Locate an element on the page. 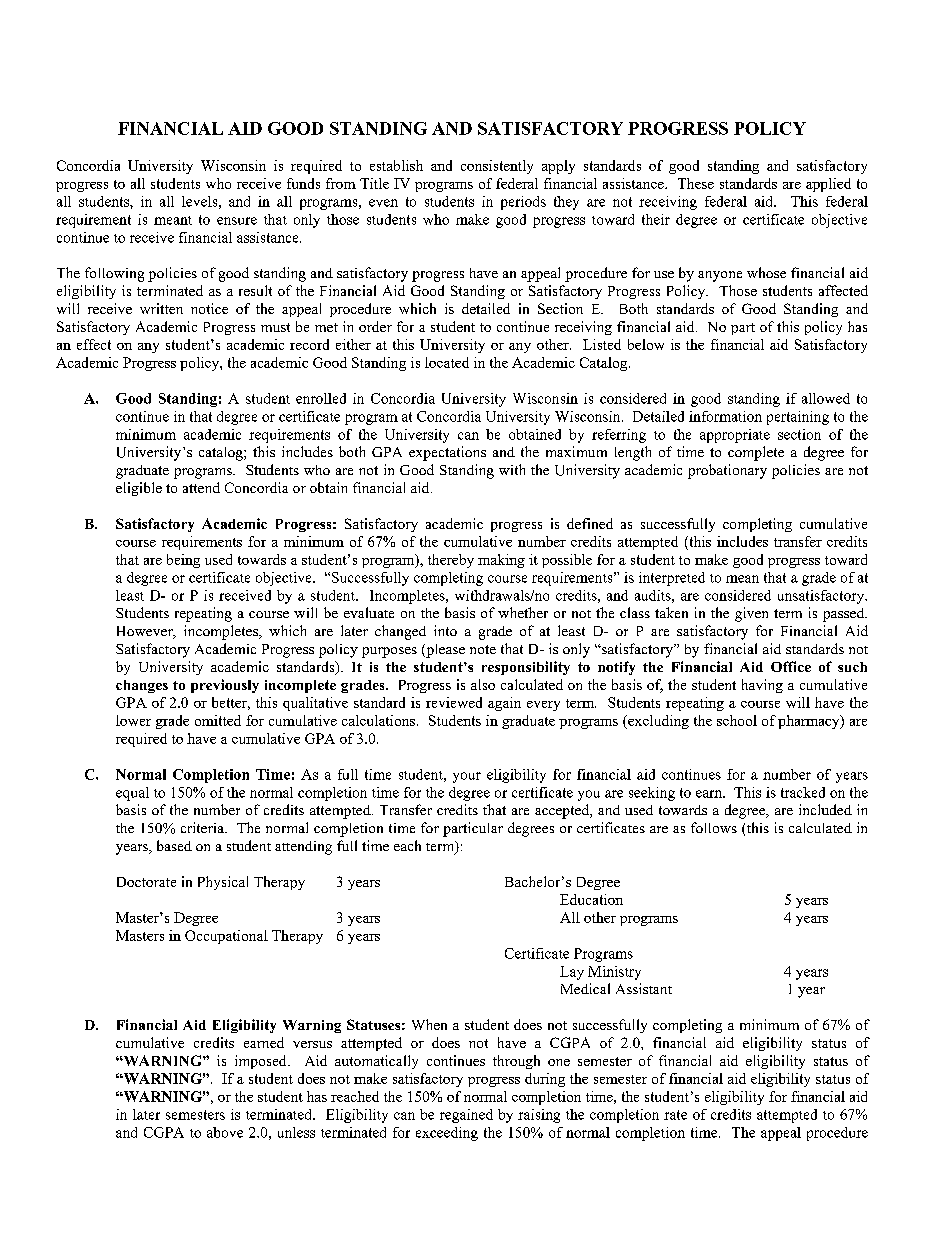 Image resolution: width=952 pixels, height=1233 pixels. However is located at coordinates (146, 632).
